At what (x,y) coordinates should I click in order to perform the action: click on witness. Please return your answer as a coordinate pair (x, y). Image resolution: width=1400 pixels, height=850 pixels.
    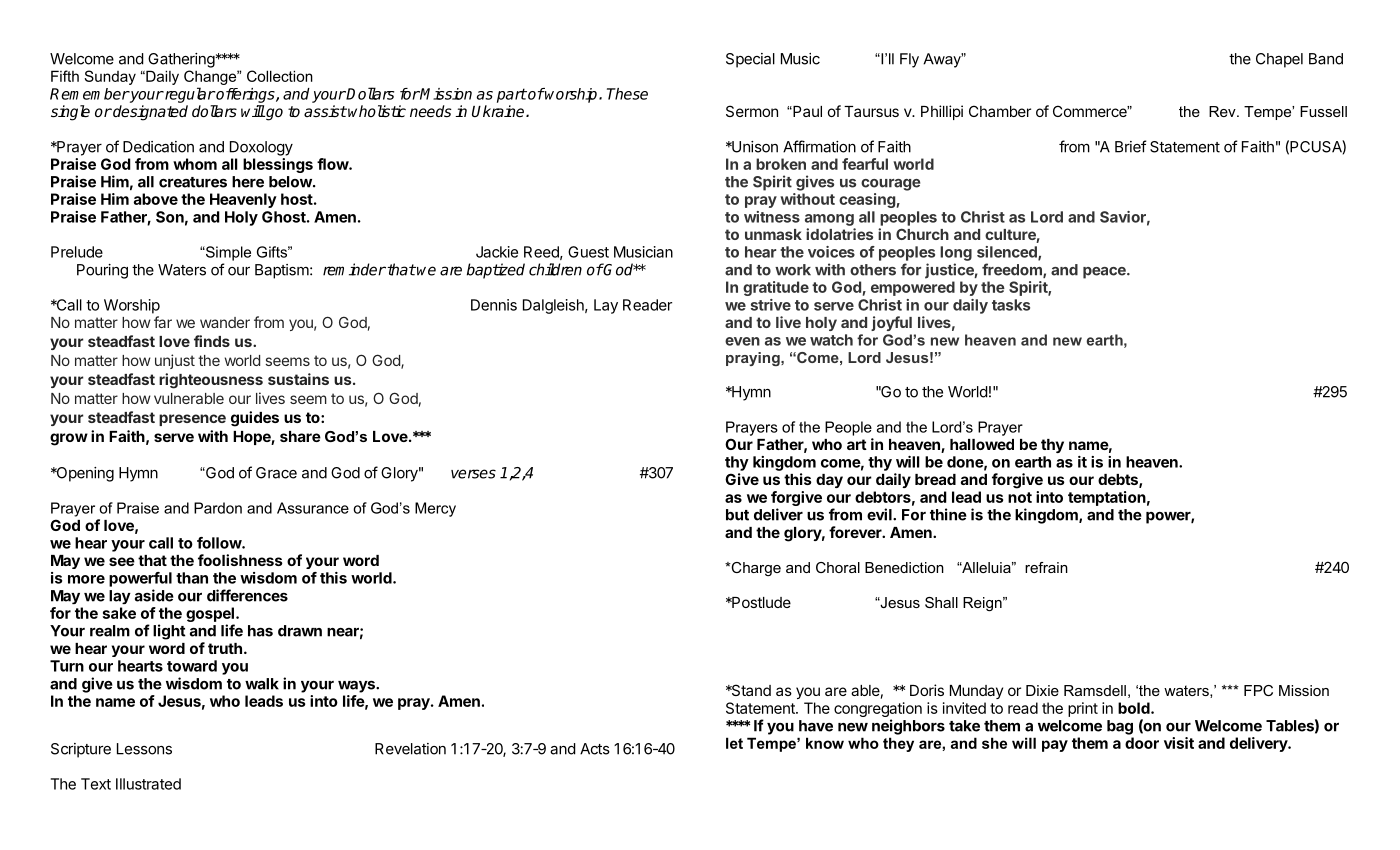
    Looking at the image, I should click on (772, 217).
